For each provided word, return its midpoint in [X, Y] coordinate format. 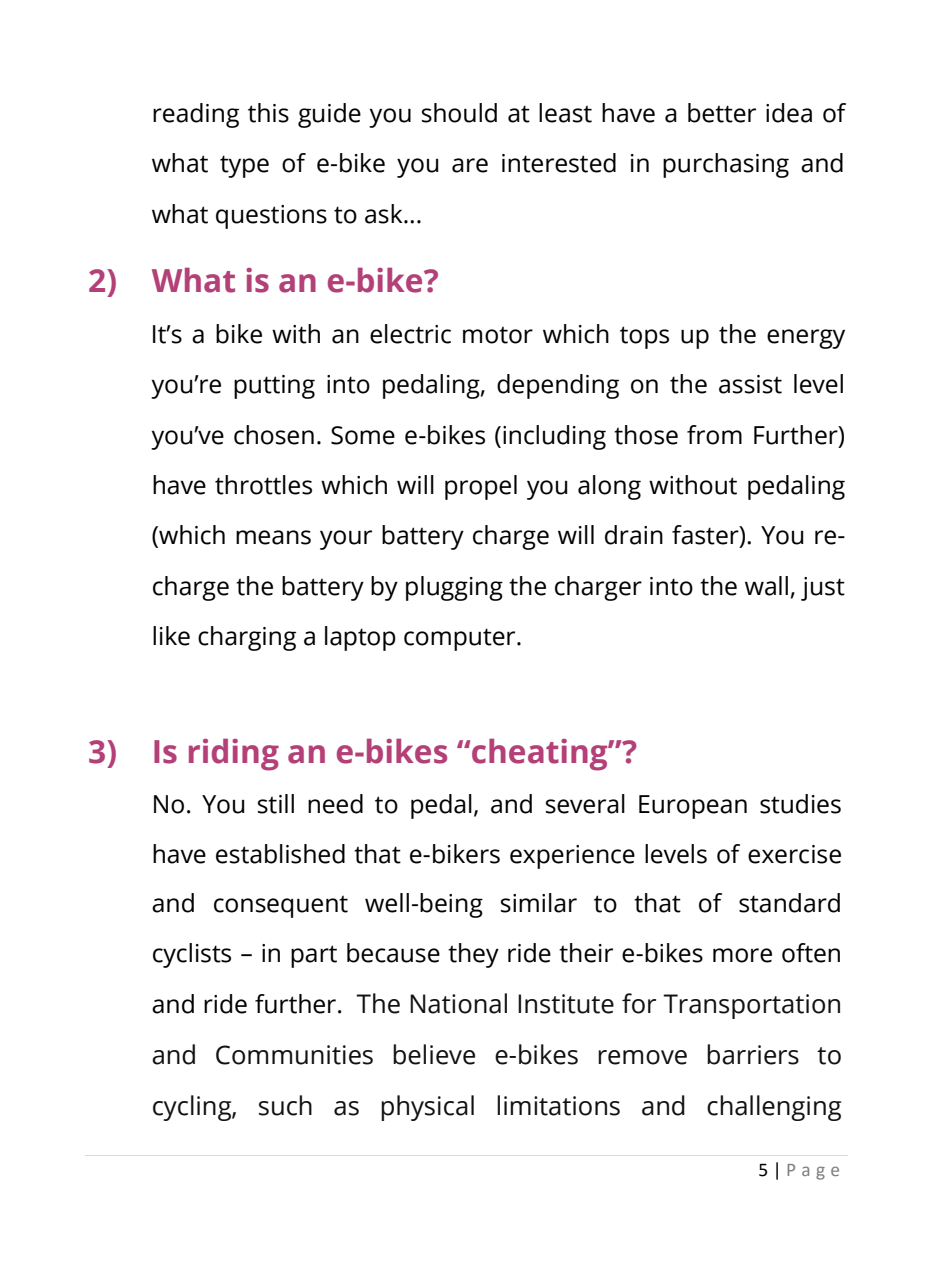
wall [766, 586]
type [244, 166]
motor [498, 335]
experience [572, 857]
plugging [454, 588]
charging [247, 638]
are [470, 165]
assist [750, 384]
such [285, 1105]
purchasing [726, 165]
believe [434, 1054]
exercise [794, 854]
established [280, 854]
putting [274, 387]
